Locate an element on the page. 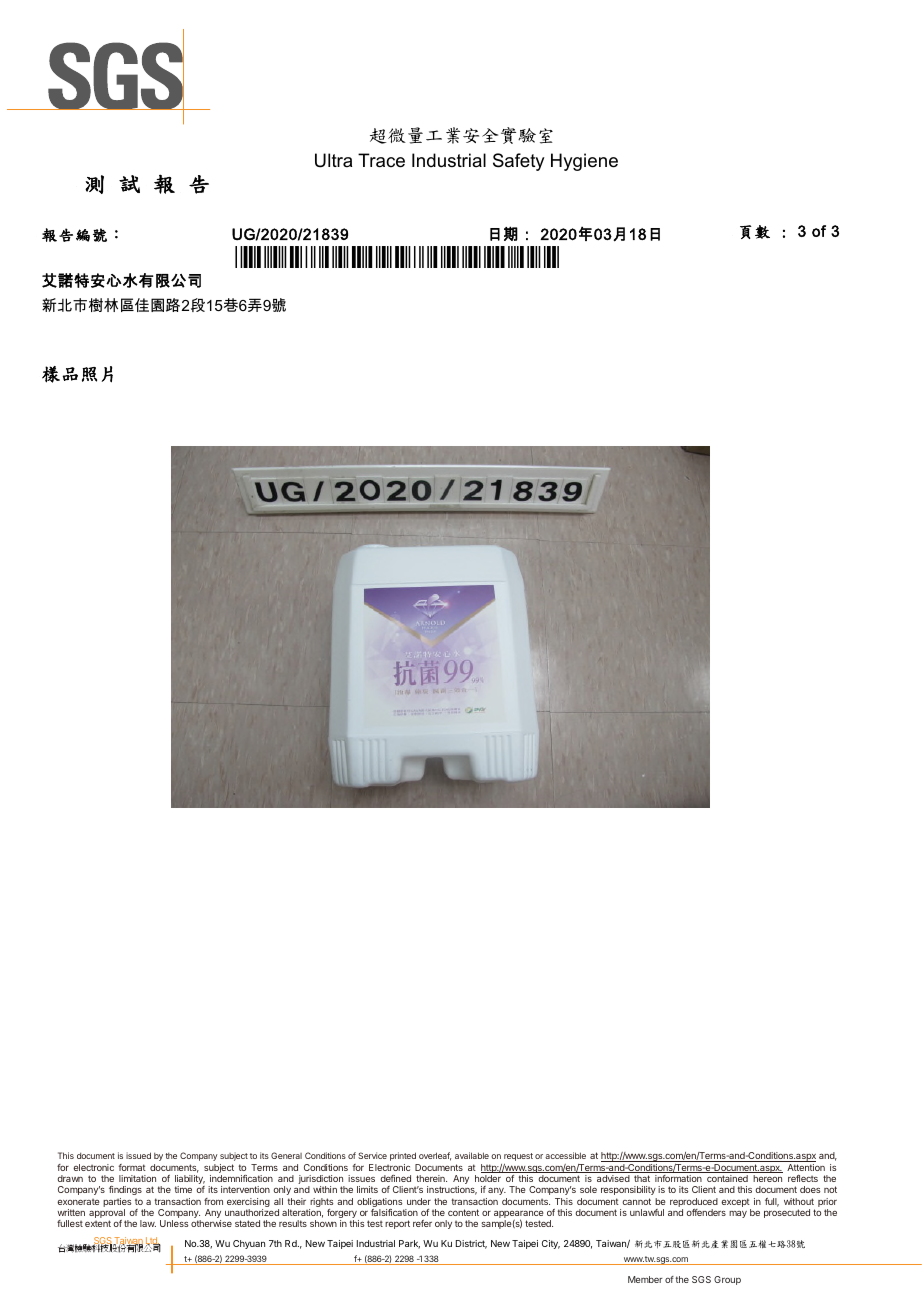 The height and width of the document is (1308, 924). Ultra is located at coordinates (333, 160).
